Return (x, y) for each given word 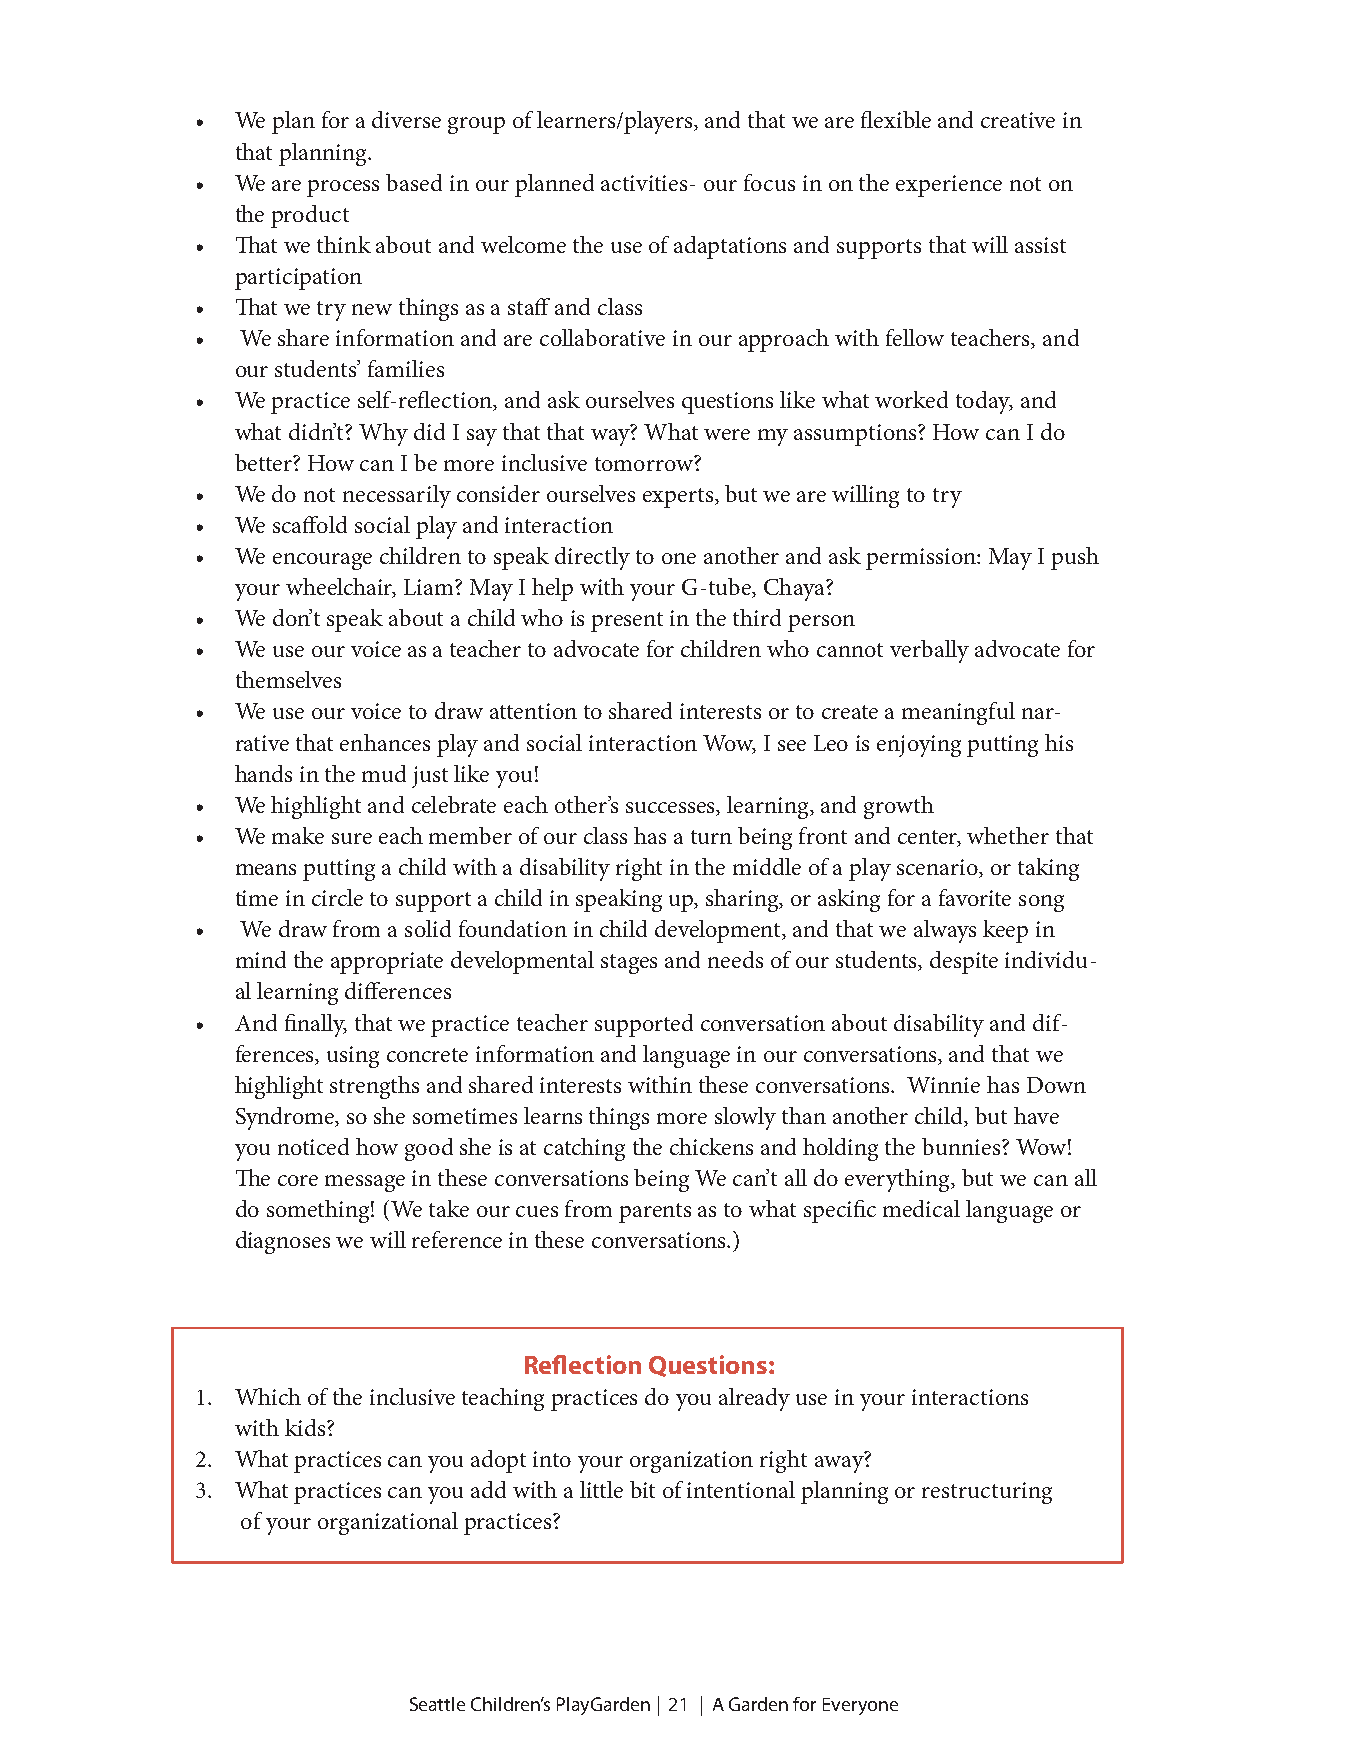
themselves (288, 679)
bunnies (962, 1146)
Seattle (437, 1704)
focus (769, 182)
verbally (929, 651)
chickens (711, 1146)
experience (949, 186)
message (365, 1183)
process (343, 188)
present (627, 622)
